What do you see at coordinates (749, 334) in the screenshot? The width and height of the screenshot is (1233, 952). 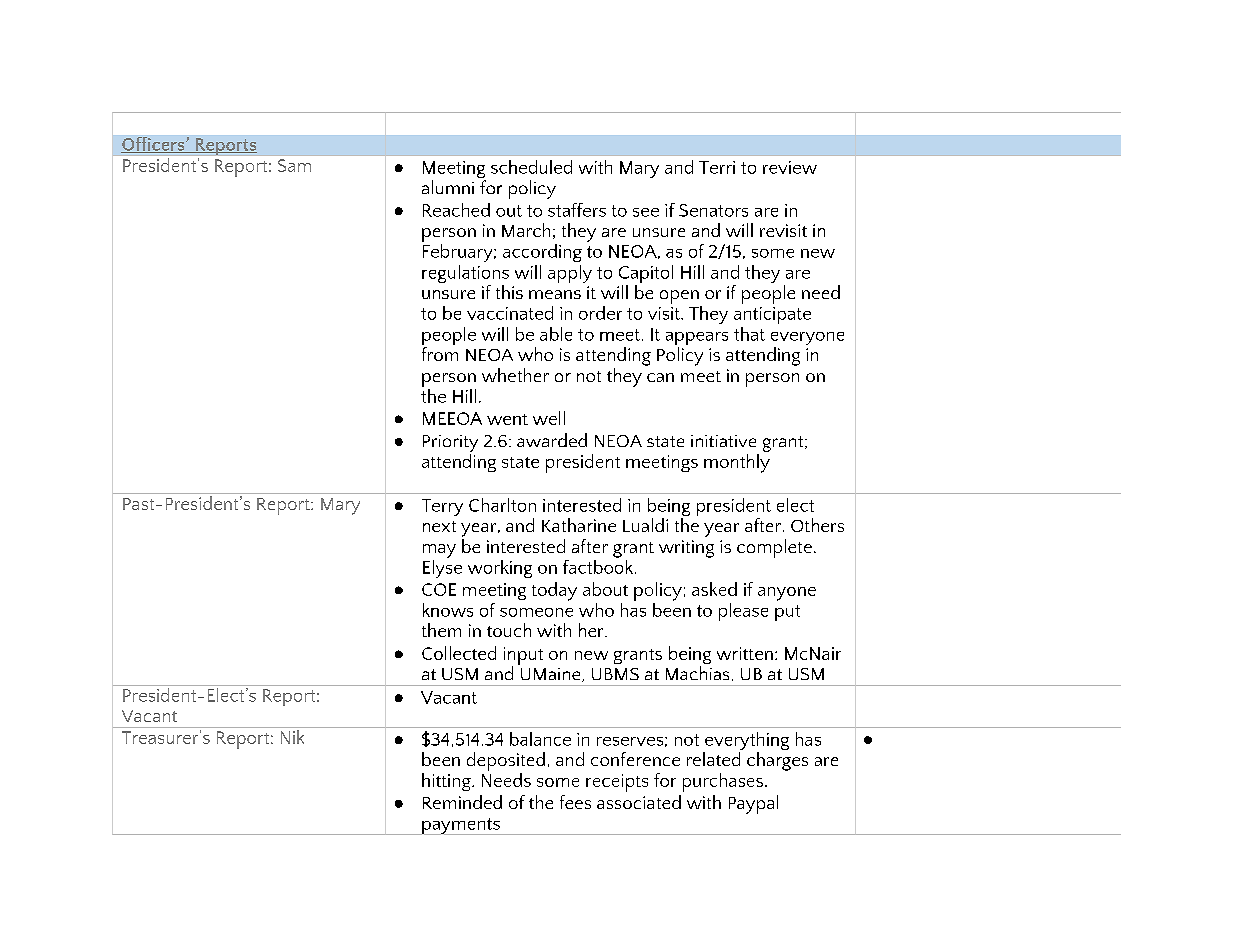 I see `that` at bounding box center [749, 334].
